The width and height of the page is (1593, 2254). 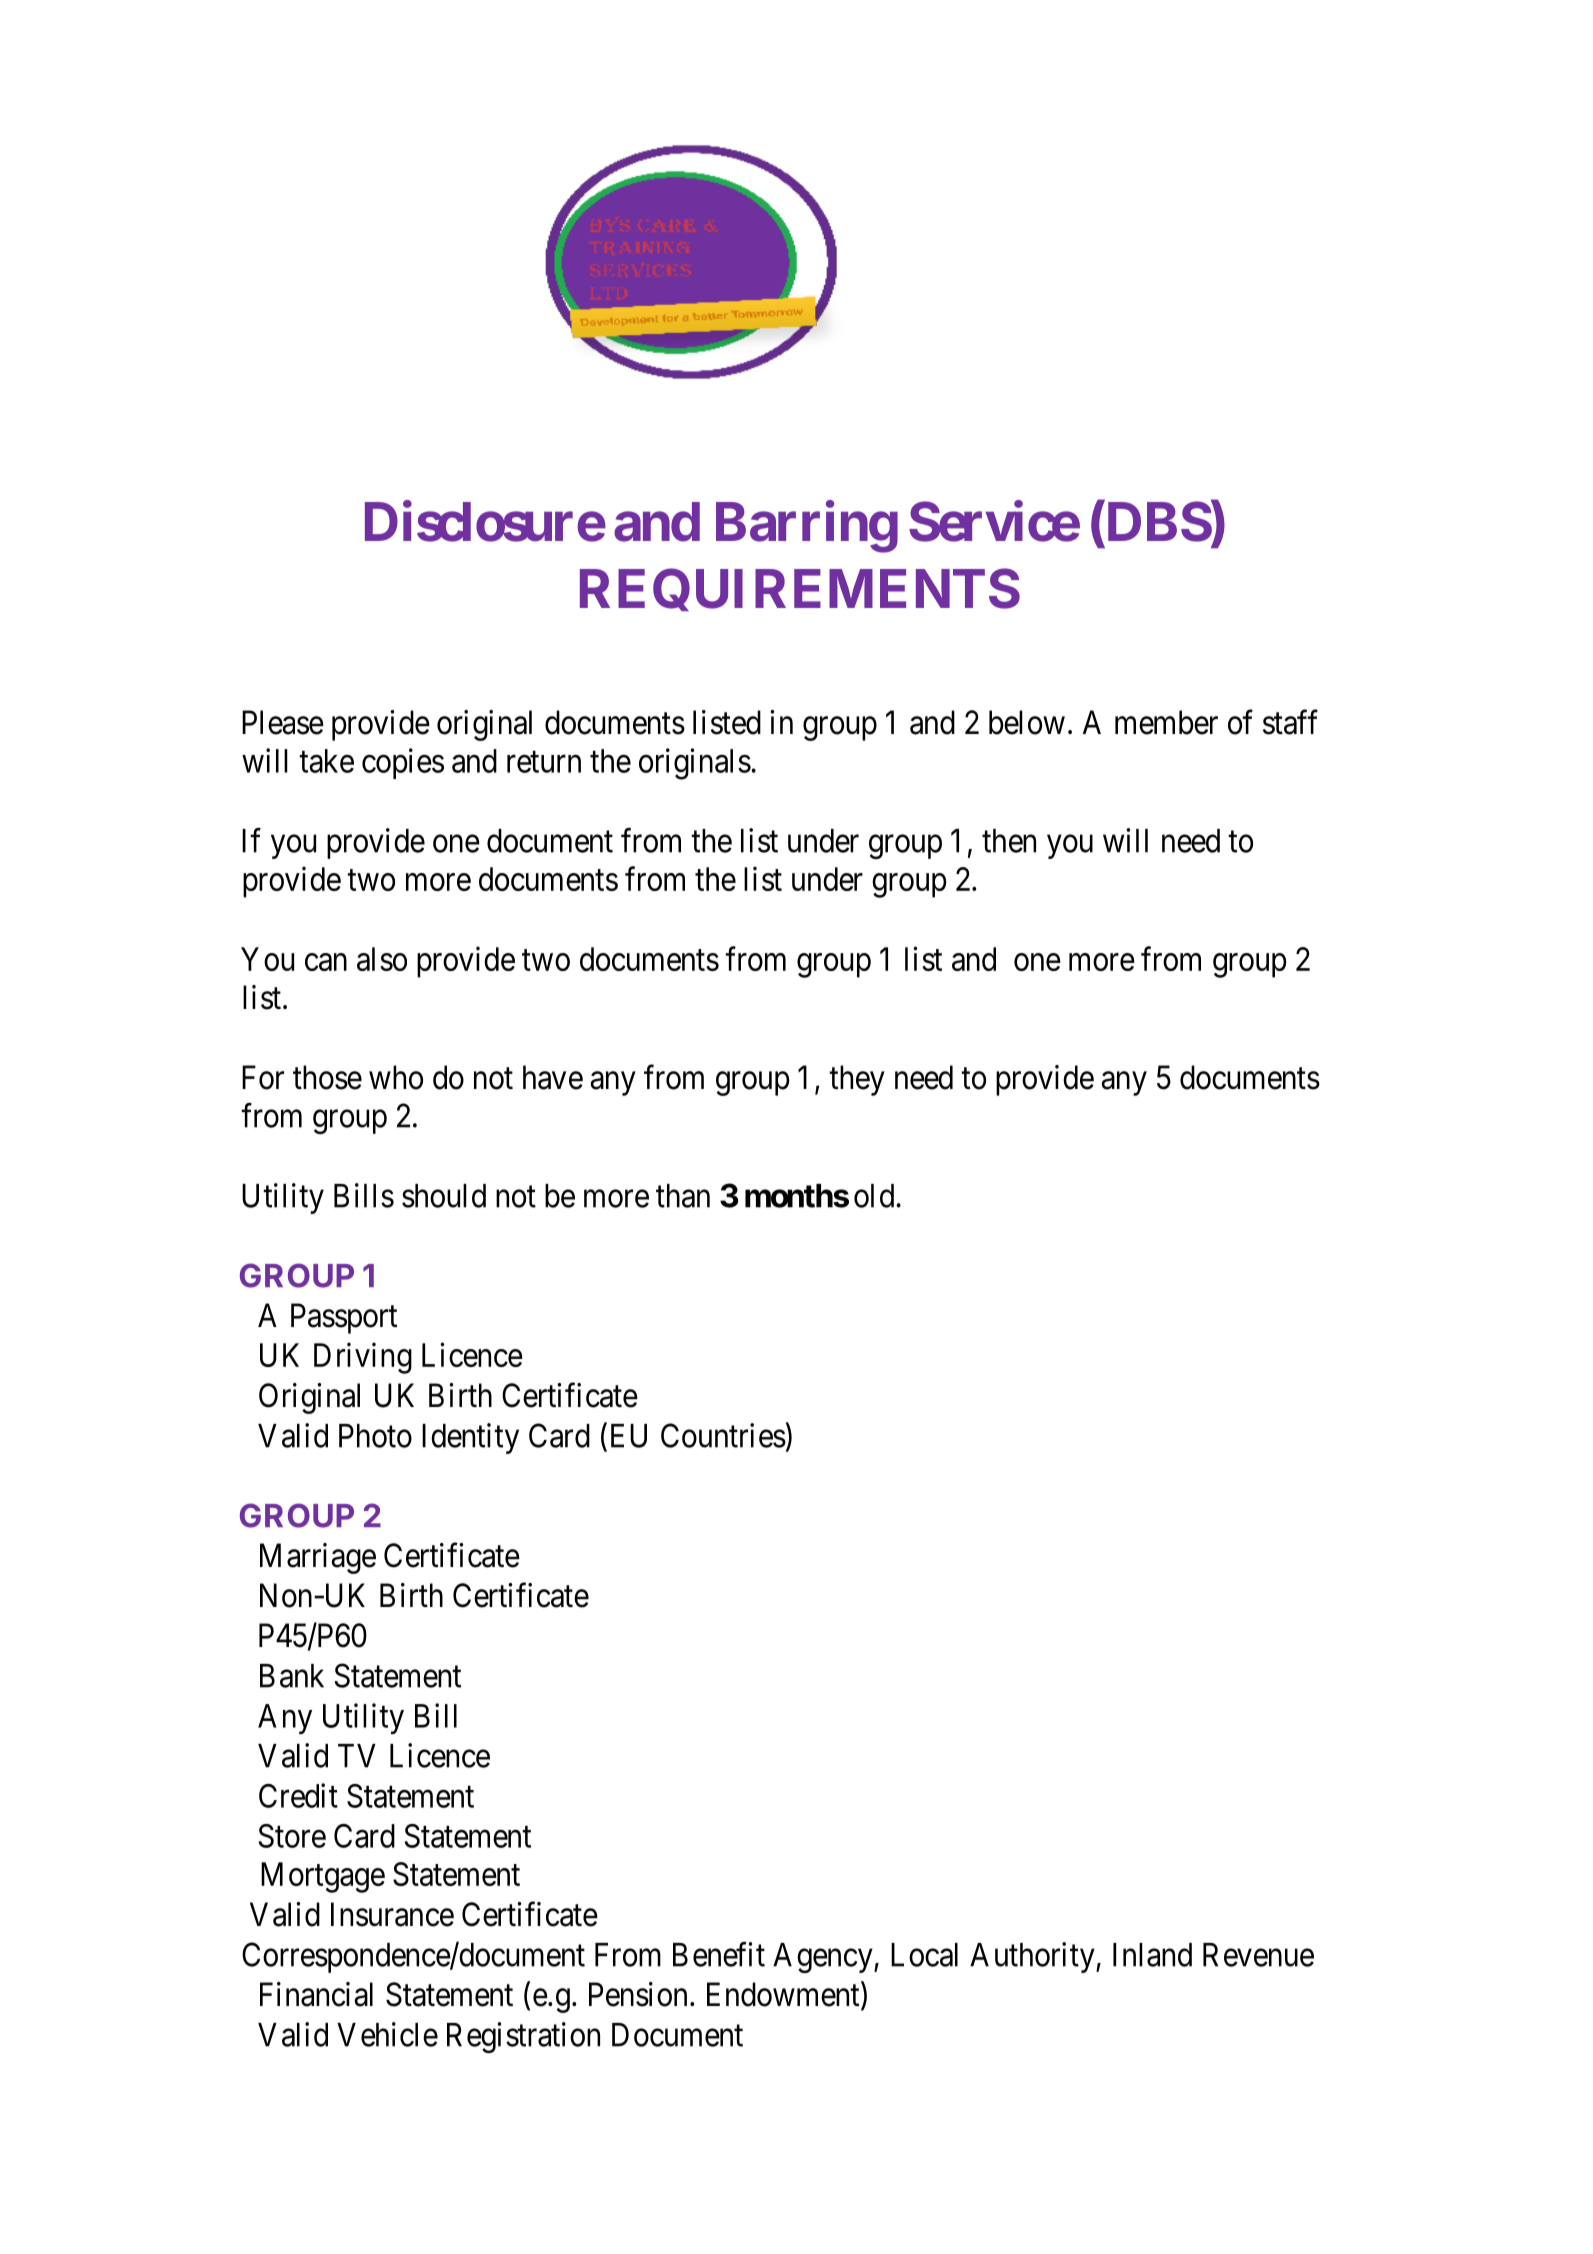 I want to click on Passport, so click(x=344, y=1318).
